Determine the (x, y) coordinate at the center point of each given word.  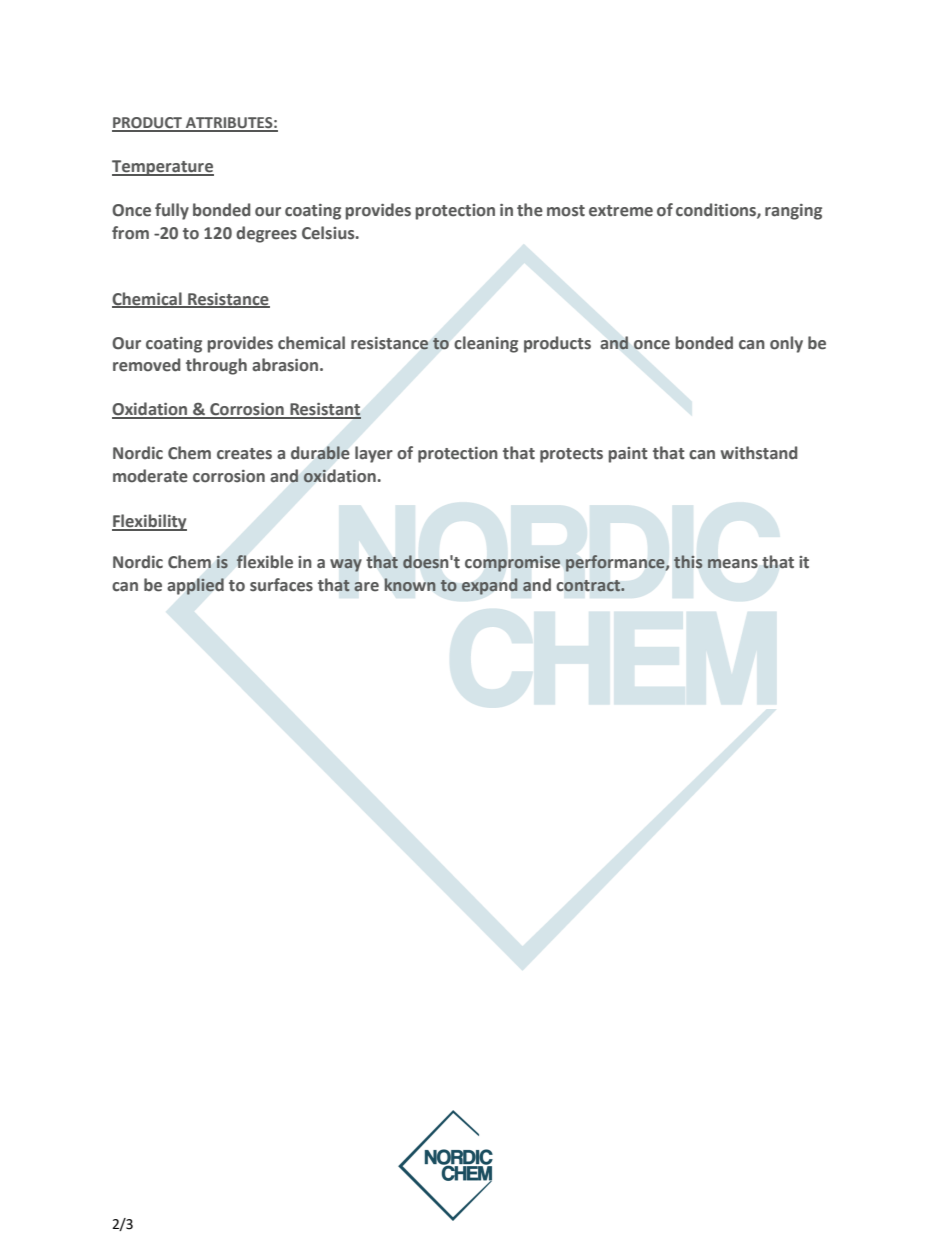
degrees (266, 234)
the (530, 210)
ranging (793, 212)
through (216, 366)
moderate (150, 476)
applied (195, 586)
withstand (759, 453)
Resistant (324, 410)
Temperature (163, 168)
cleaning (486, 344)
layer (374, 454)
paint (628, 455)
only (786, 344)
